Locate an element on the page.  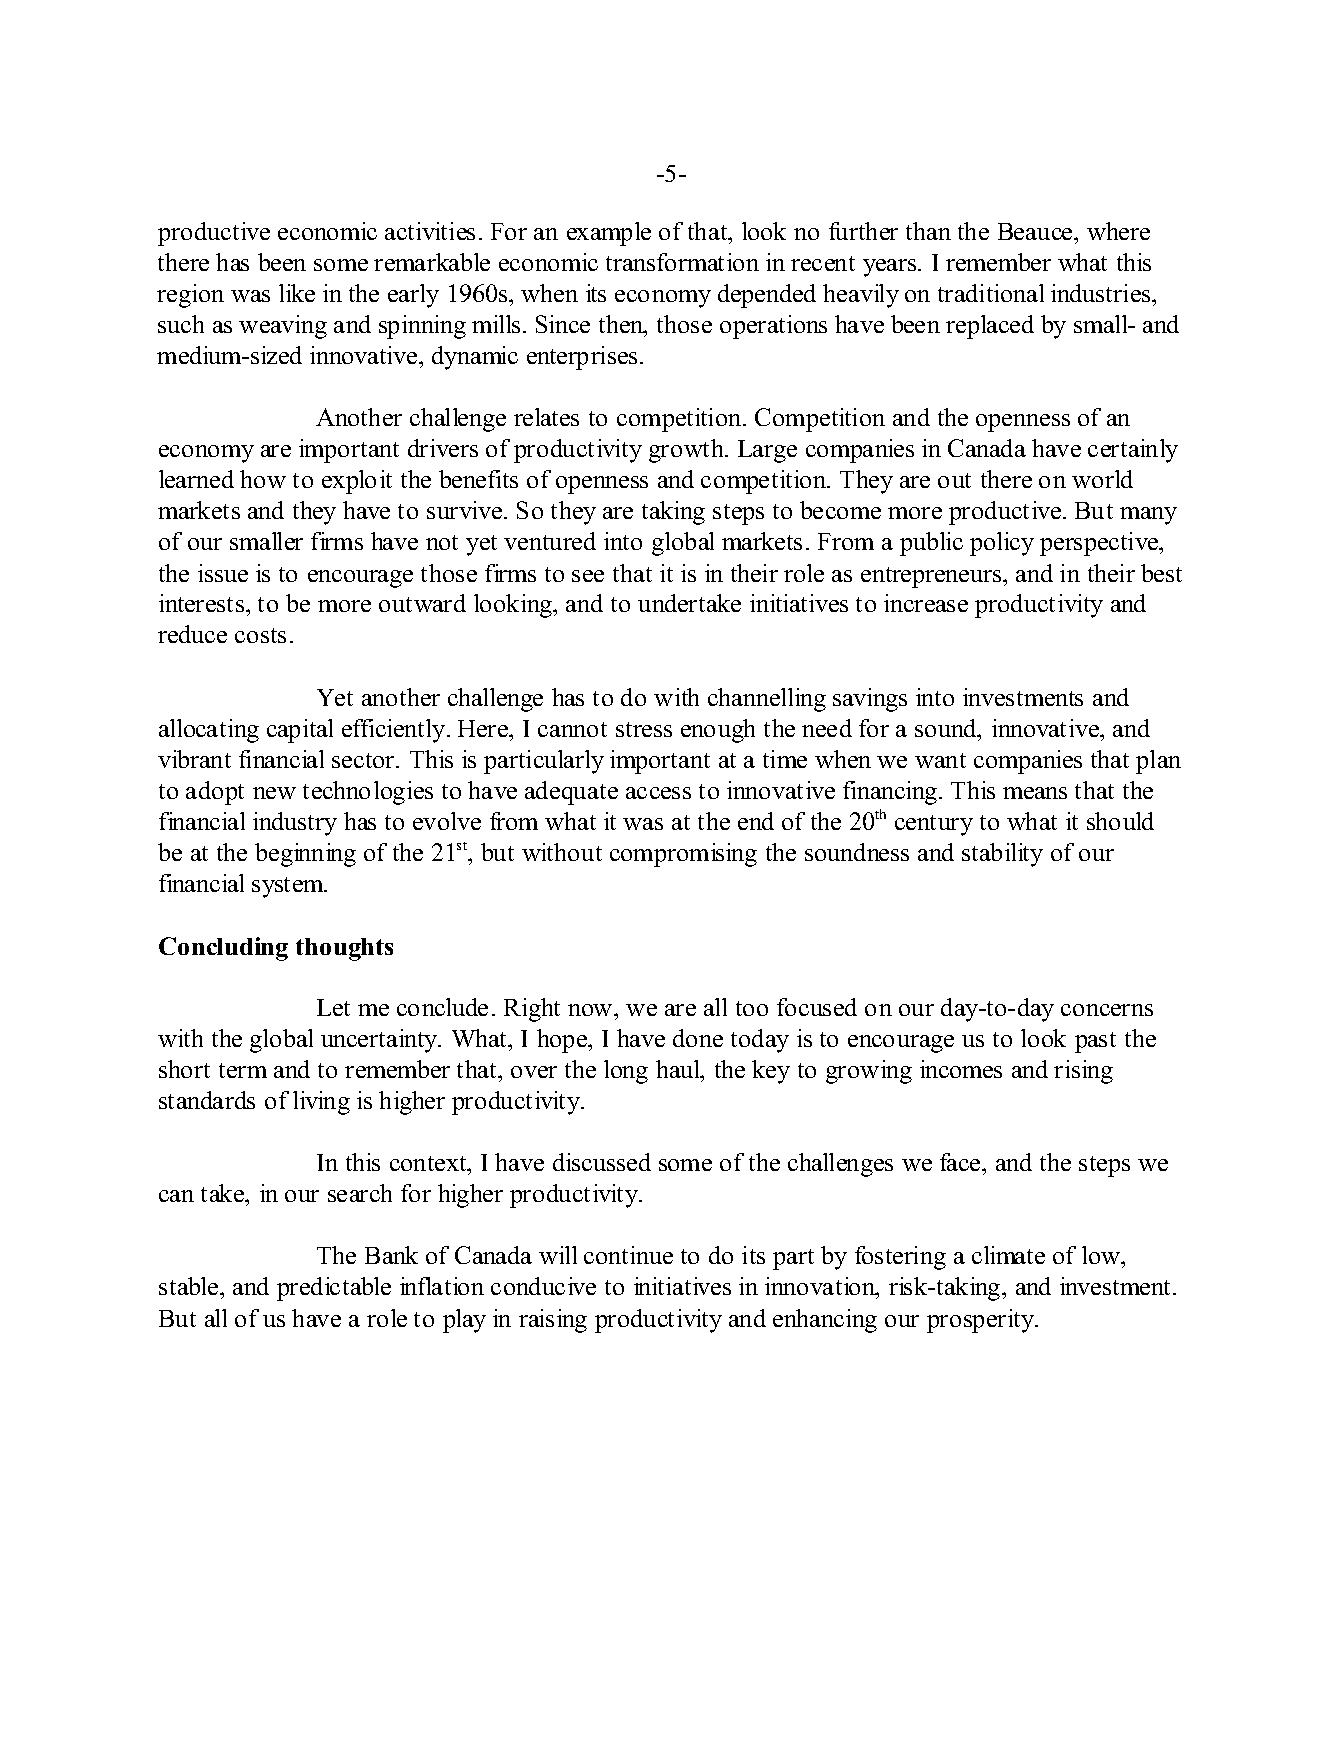
system is located at coordinates (289, 887).
